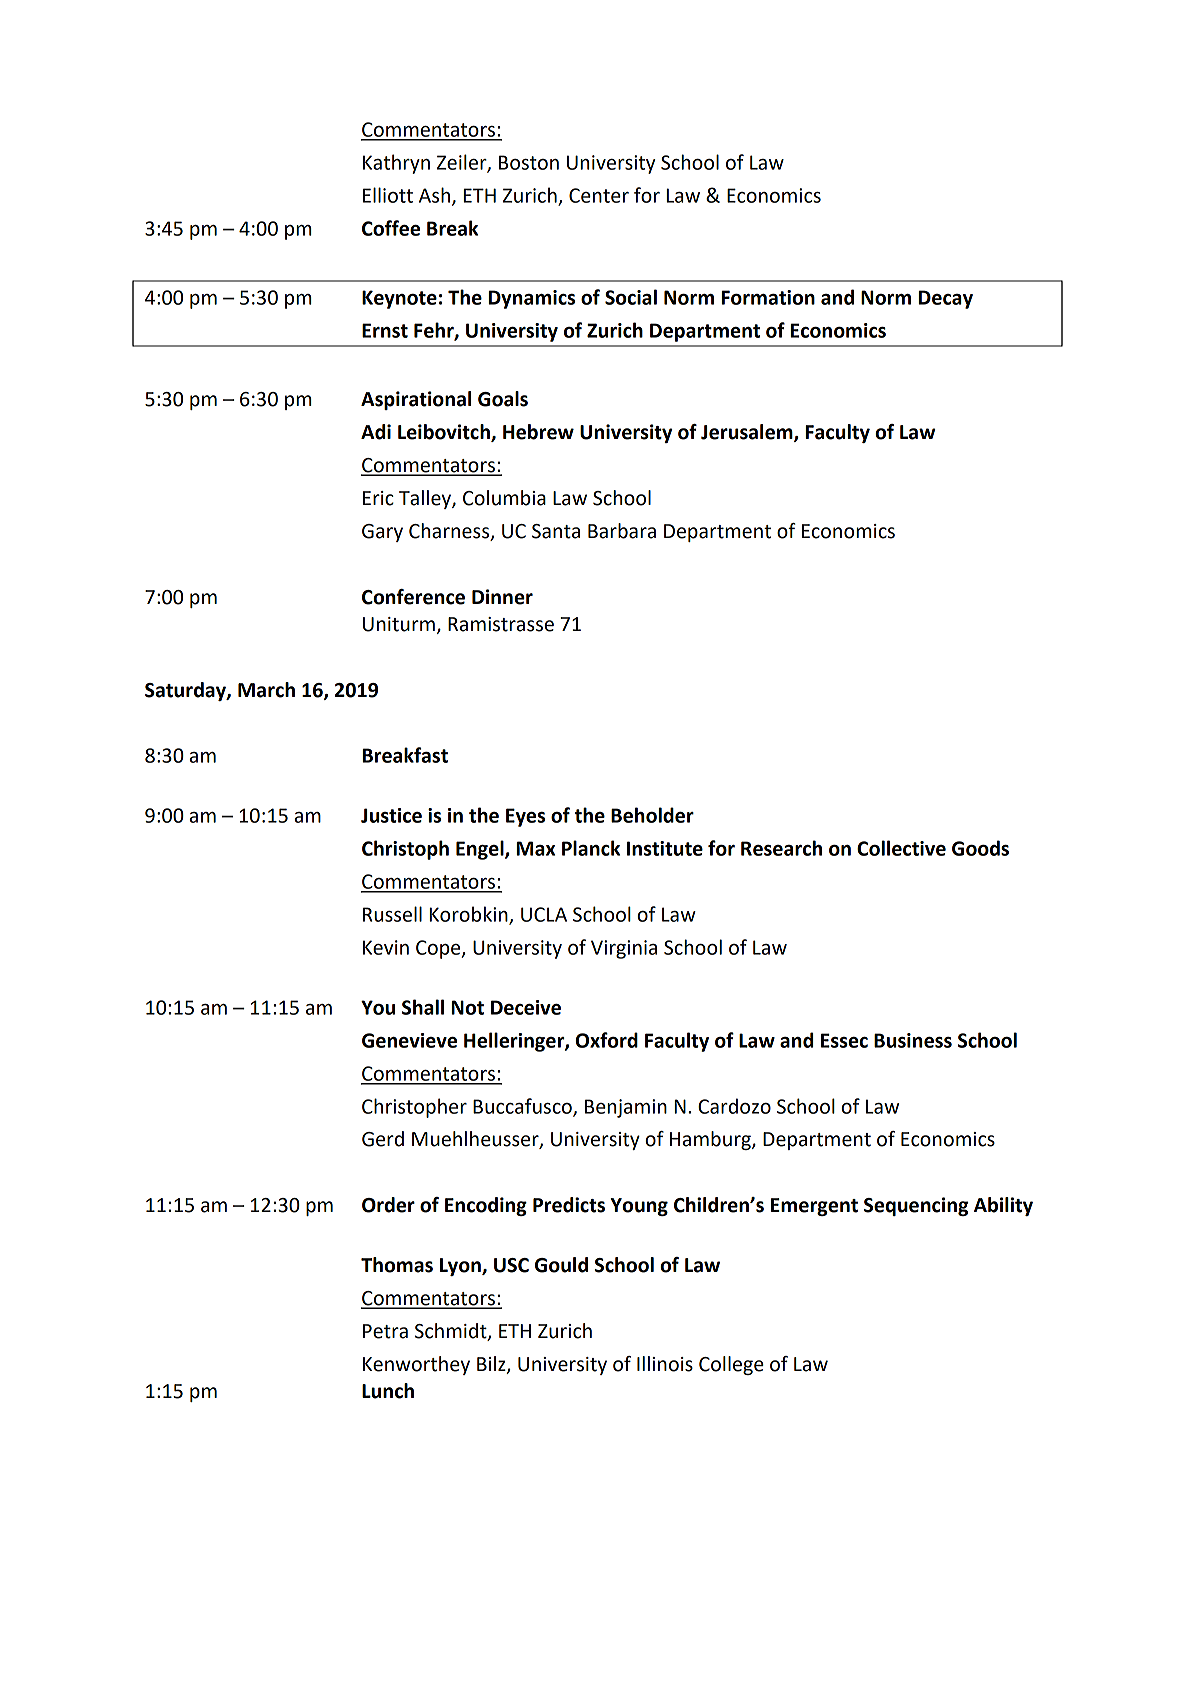 Image resolution: width=1195 pixels, height=1689 pixels. I want to click on Petra, so click(385, 1331).
